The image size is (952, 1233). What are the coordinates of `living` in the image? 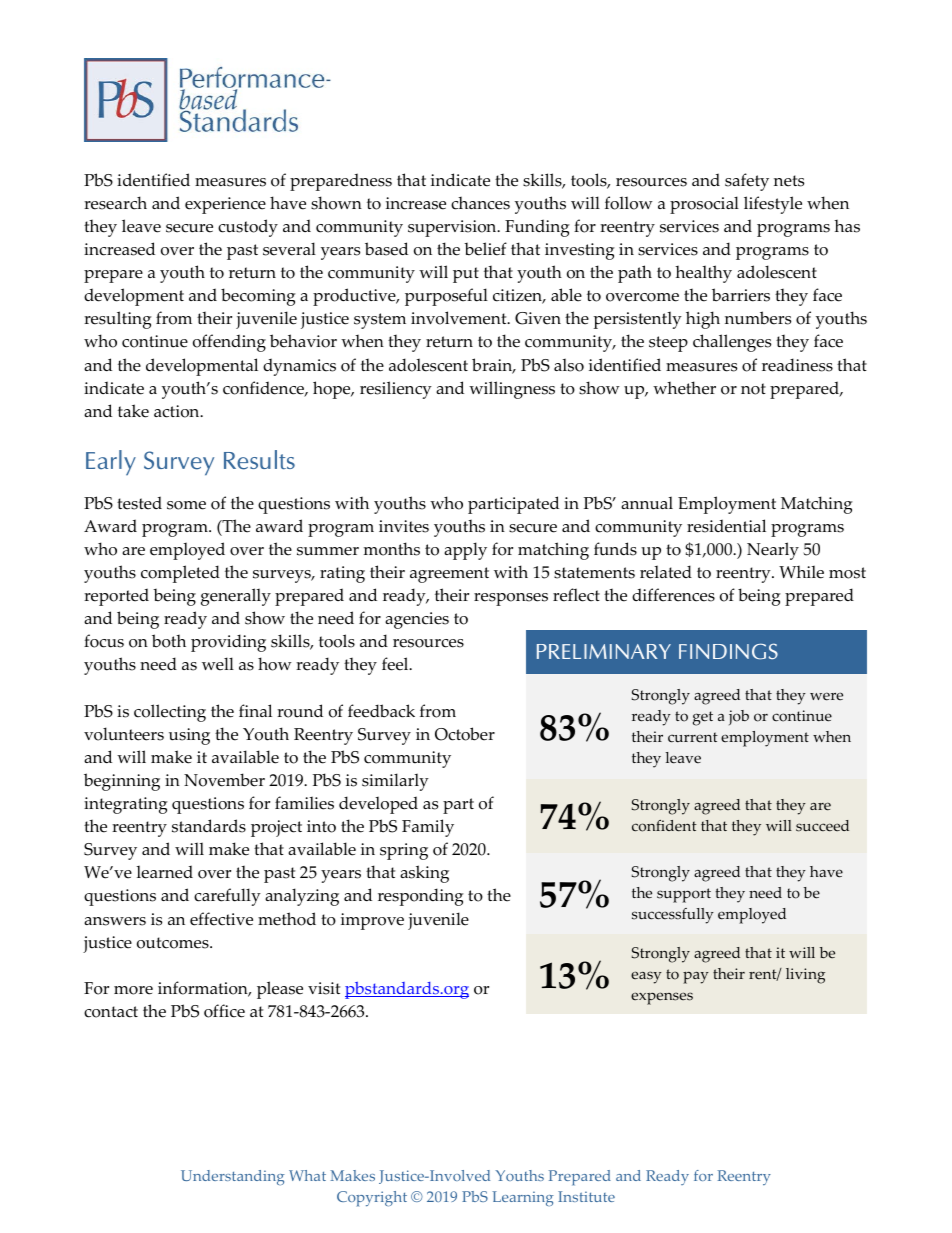 It's located at (805, 976).
